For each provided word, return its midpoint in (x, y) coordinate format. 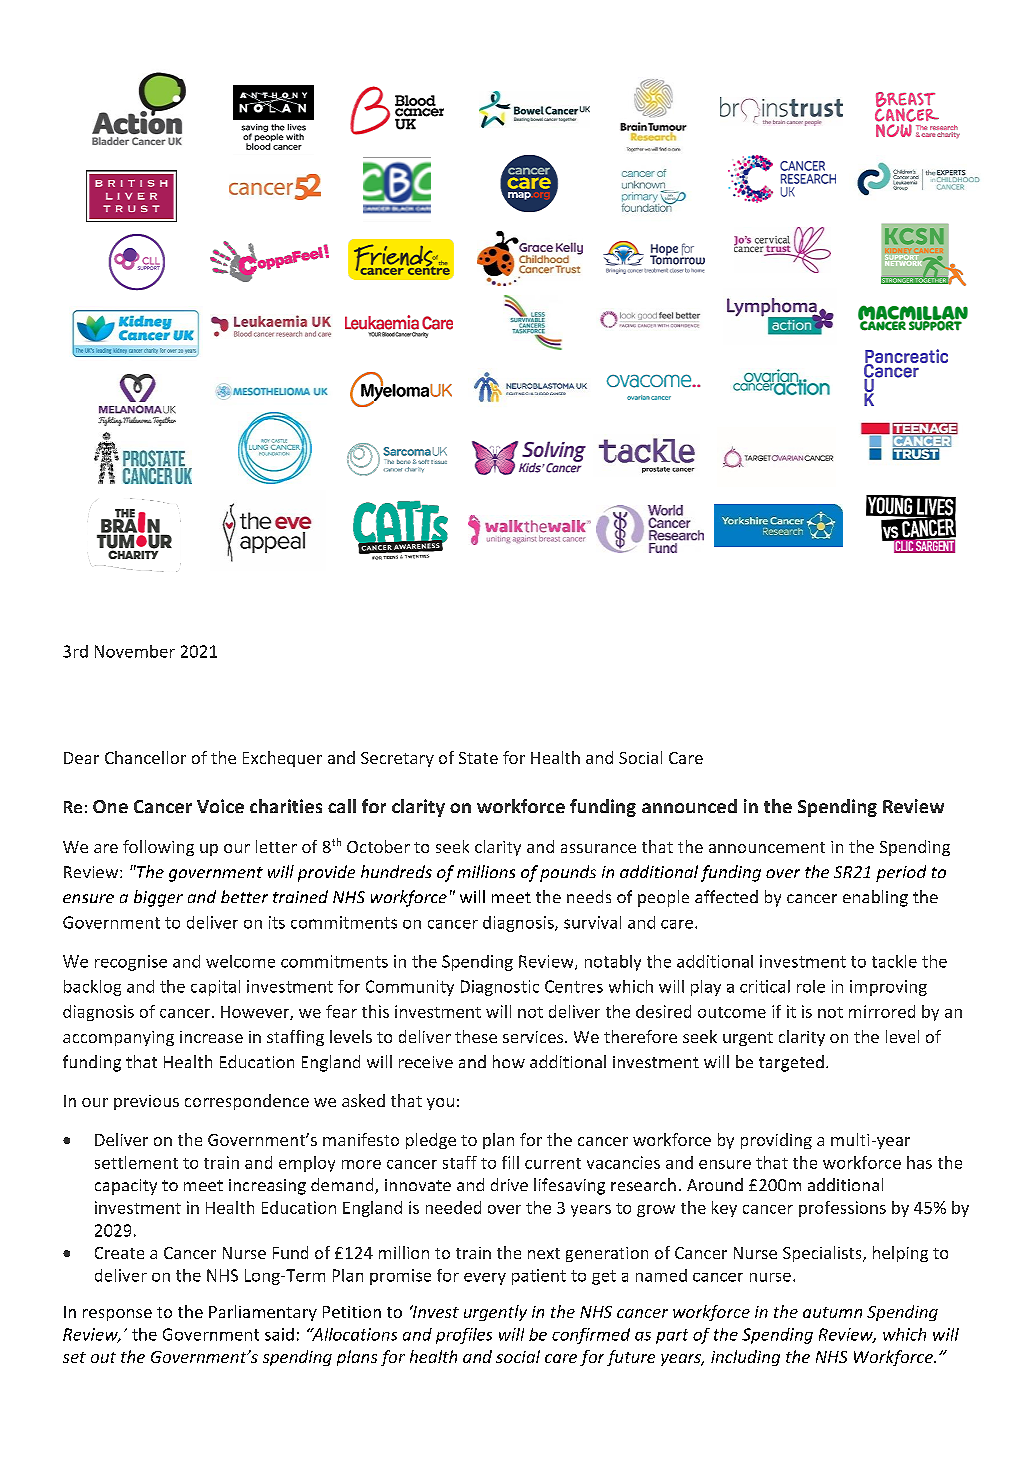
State (478, 758)
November (135, 651)
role (811, 986)
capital (215, 988)
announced (689, 806)
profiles (464, 1336)
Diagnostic (500, 988)
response (117, 1315)
